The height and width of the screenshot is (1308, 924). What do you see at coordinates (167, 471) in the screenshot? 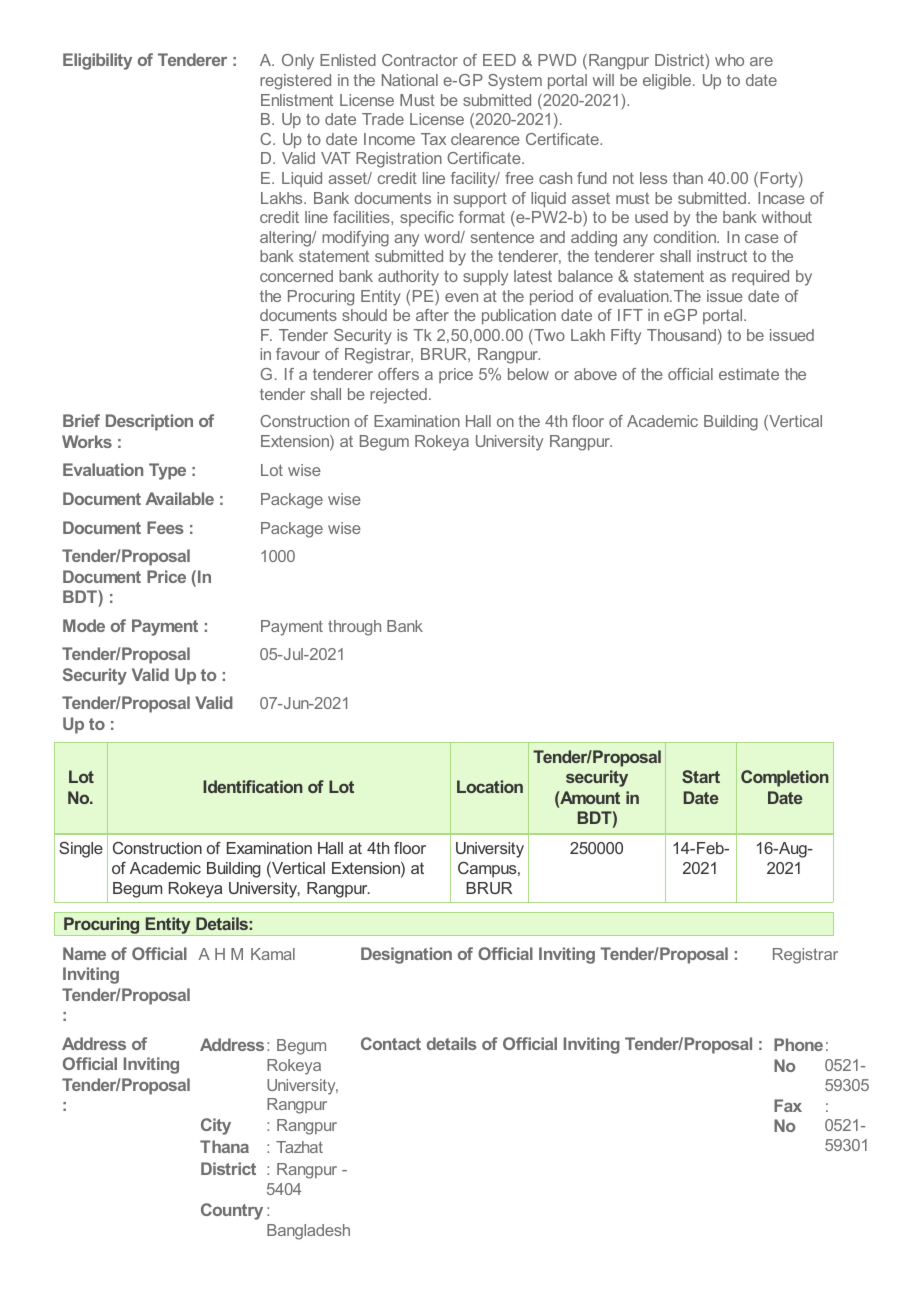
I see `Type` at bounding box center [167, 471].
